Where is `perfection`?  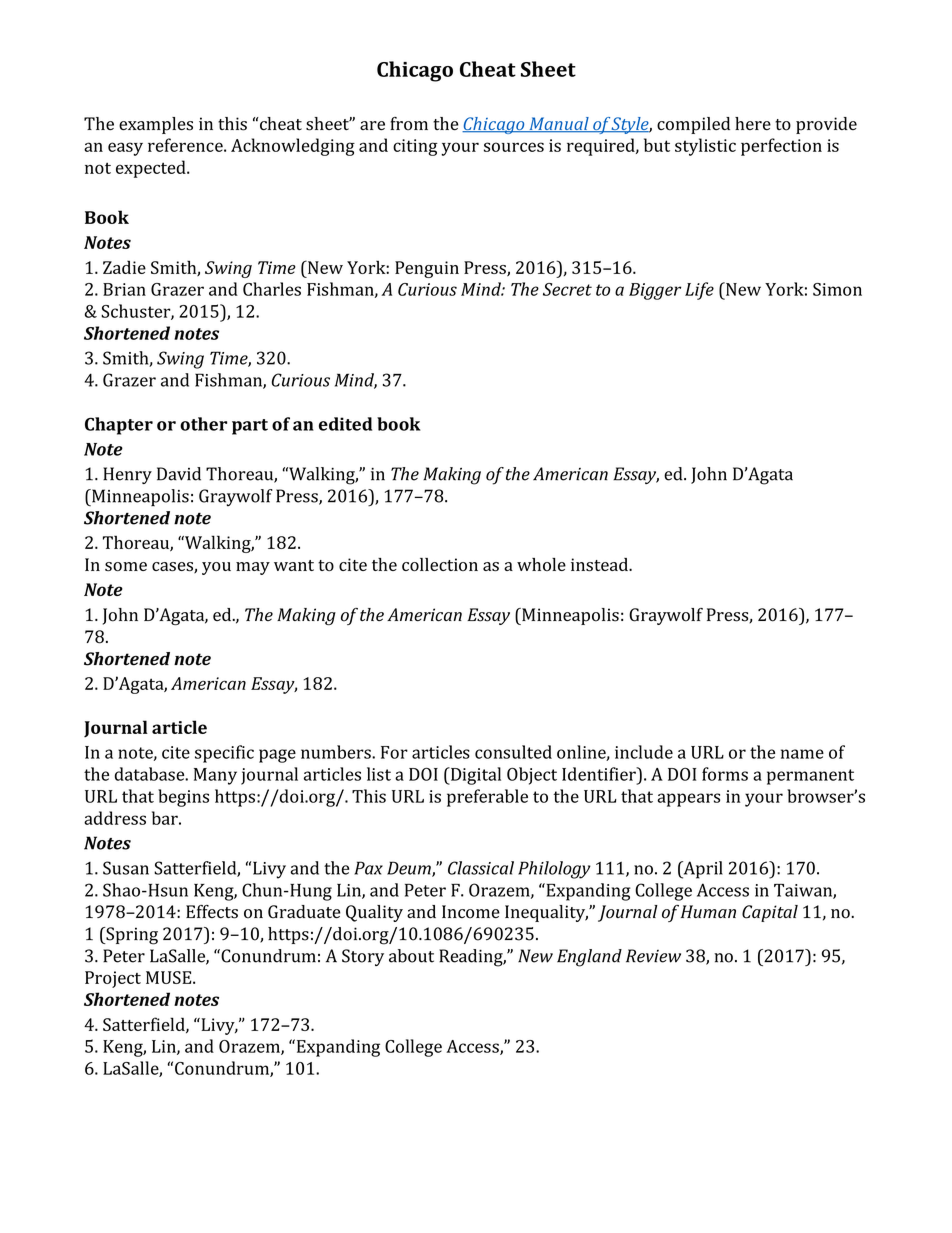 perfection is located at coordinates (781, 147).
